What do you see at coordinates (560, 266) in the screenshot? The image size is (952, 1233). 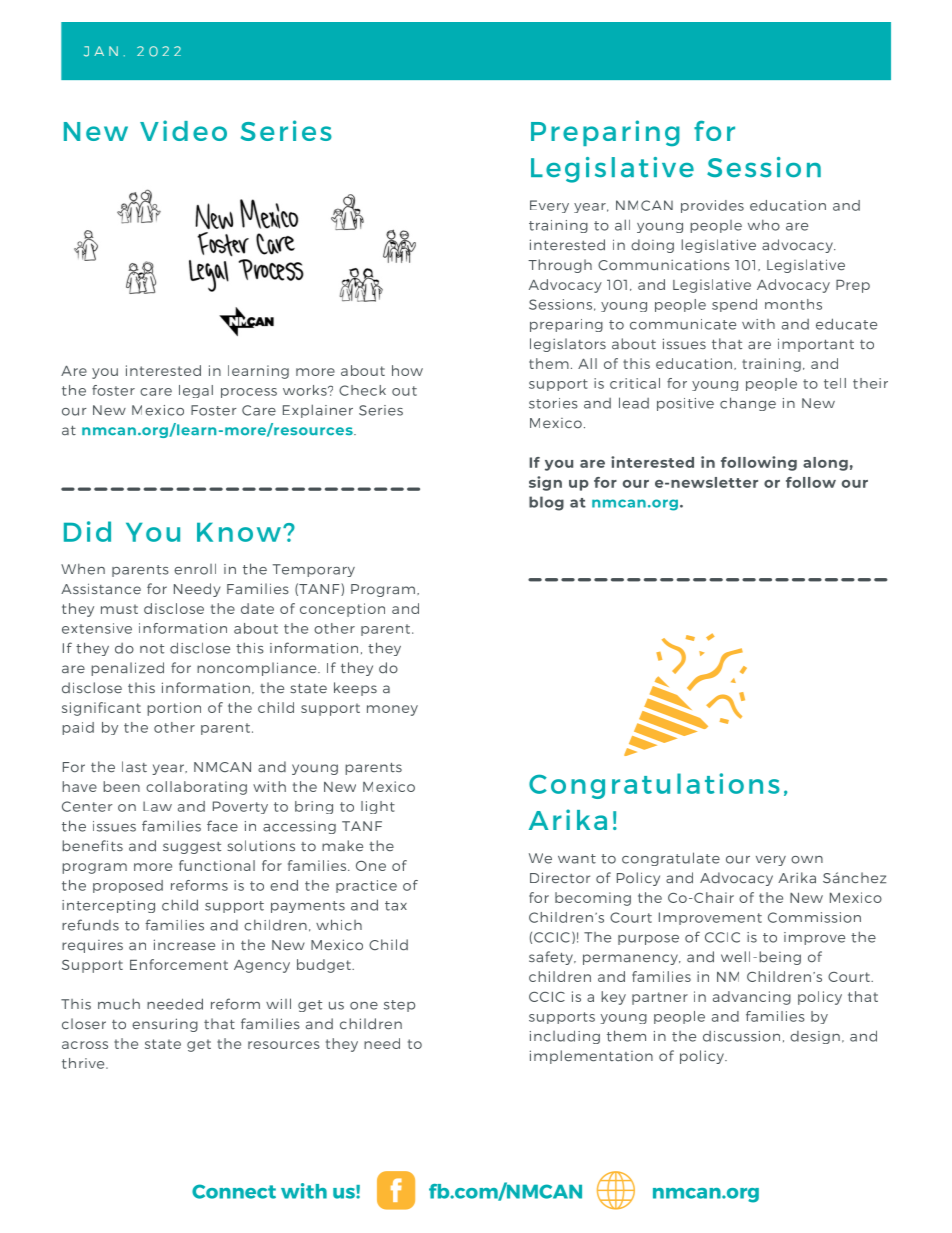 I see `Through` at bounding box center [560, 266].
